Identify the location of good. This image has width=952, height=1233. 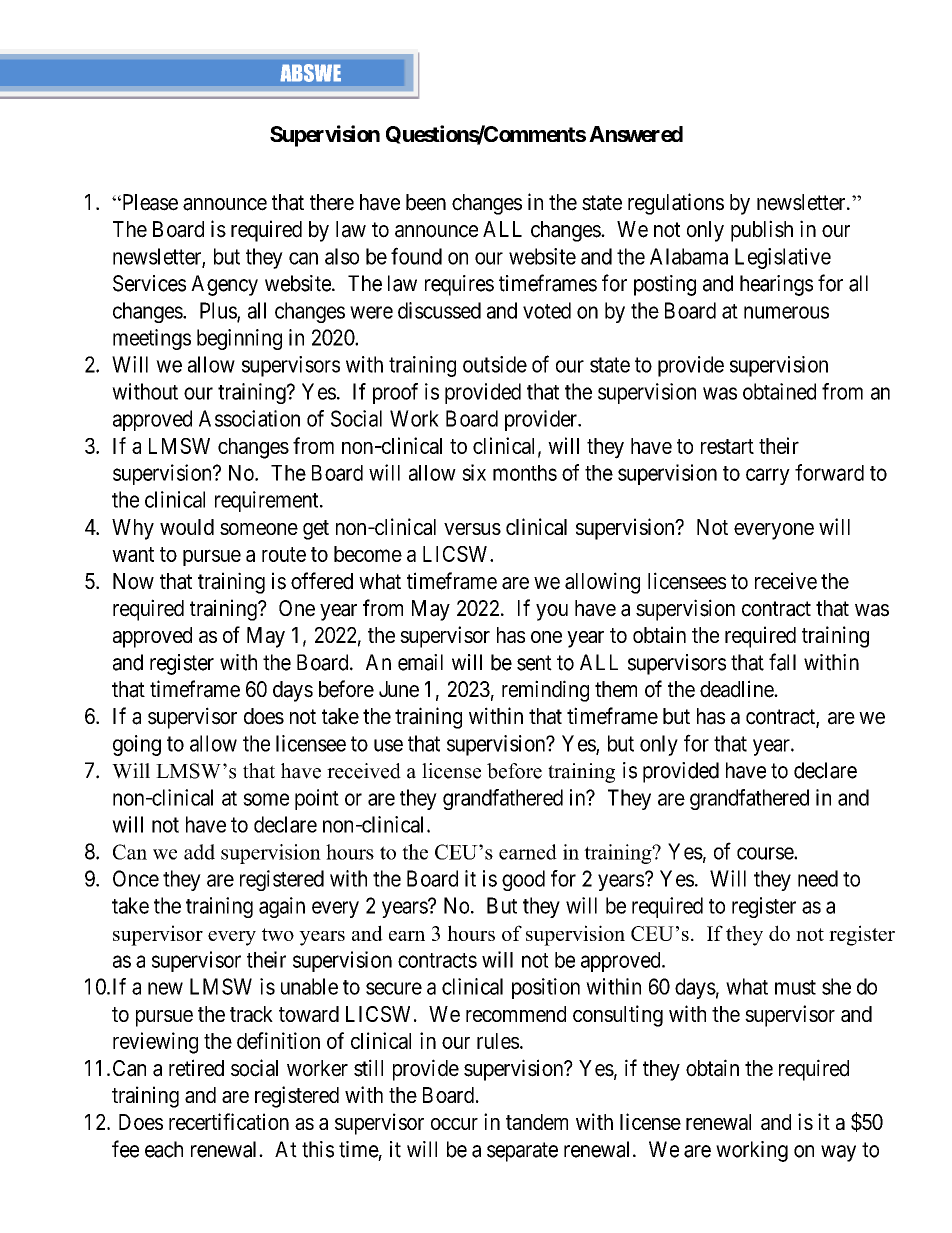
(523, 880).
